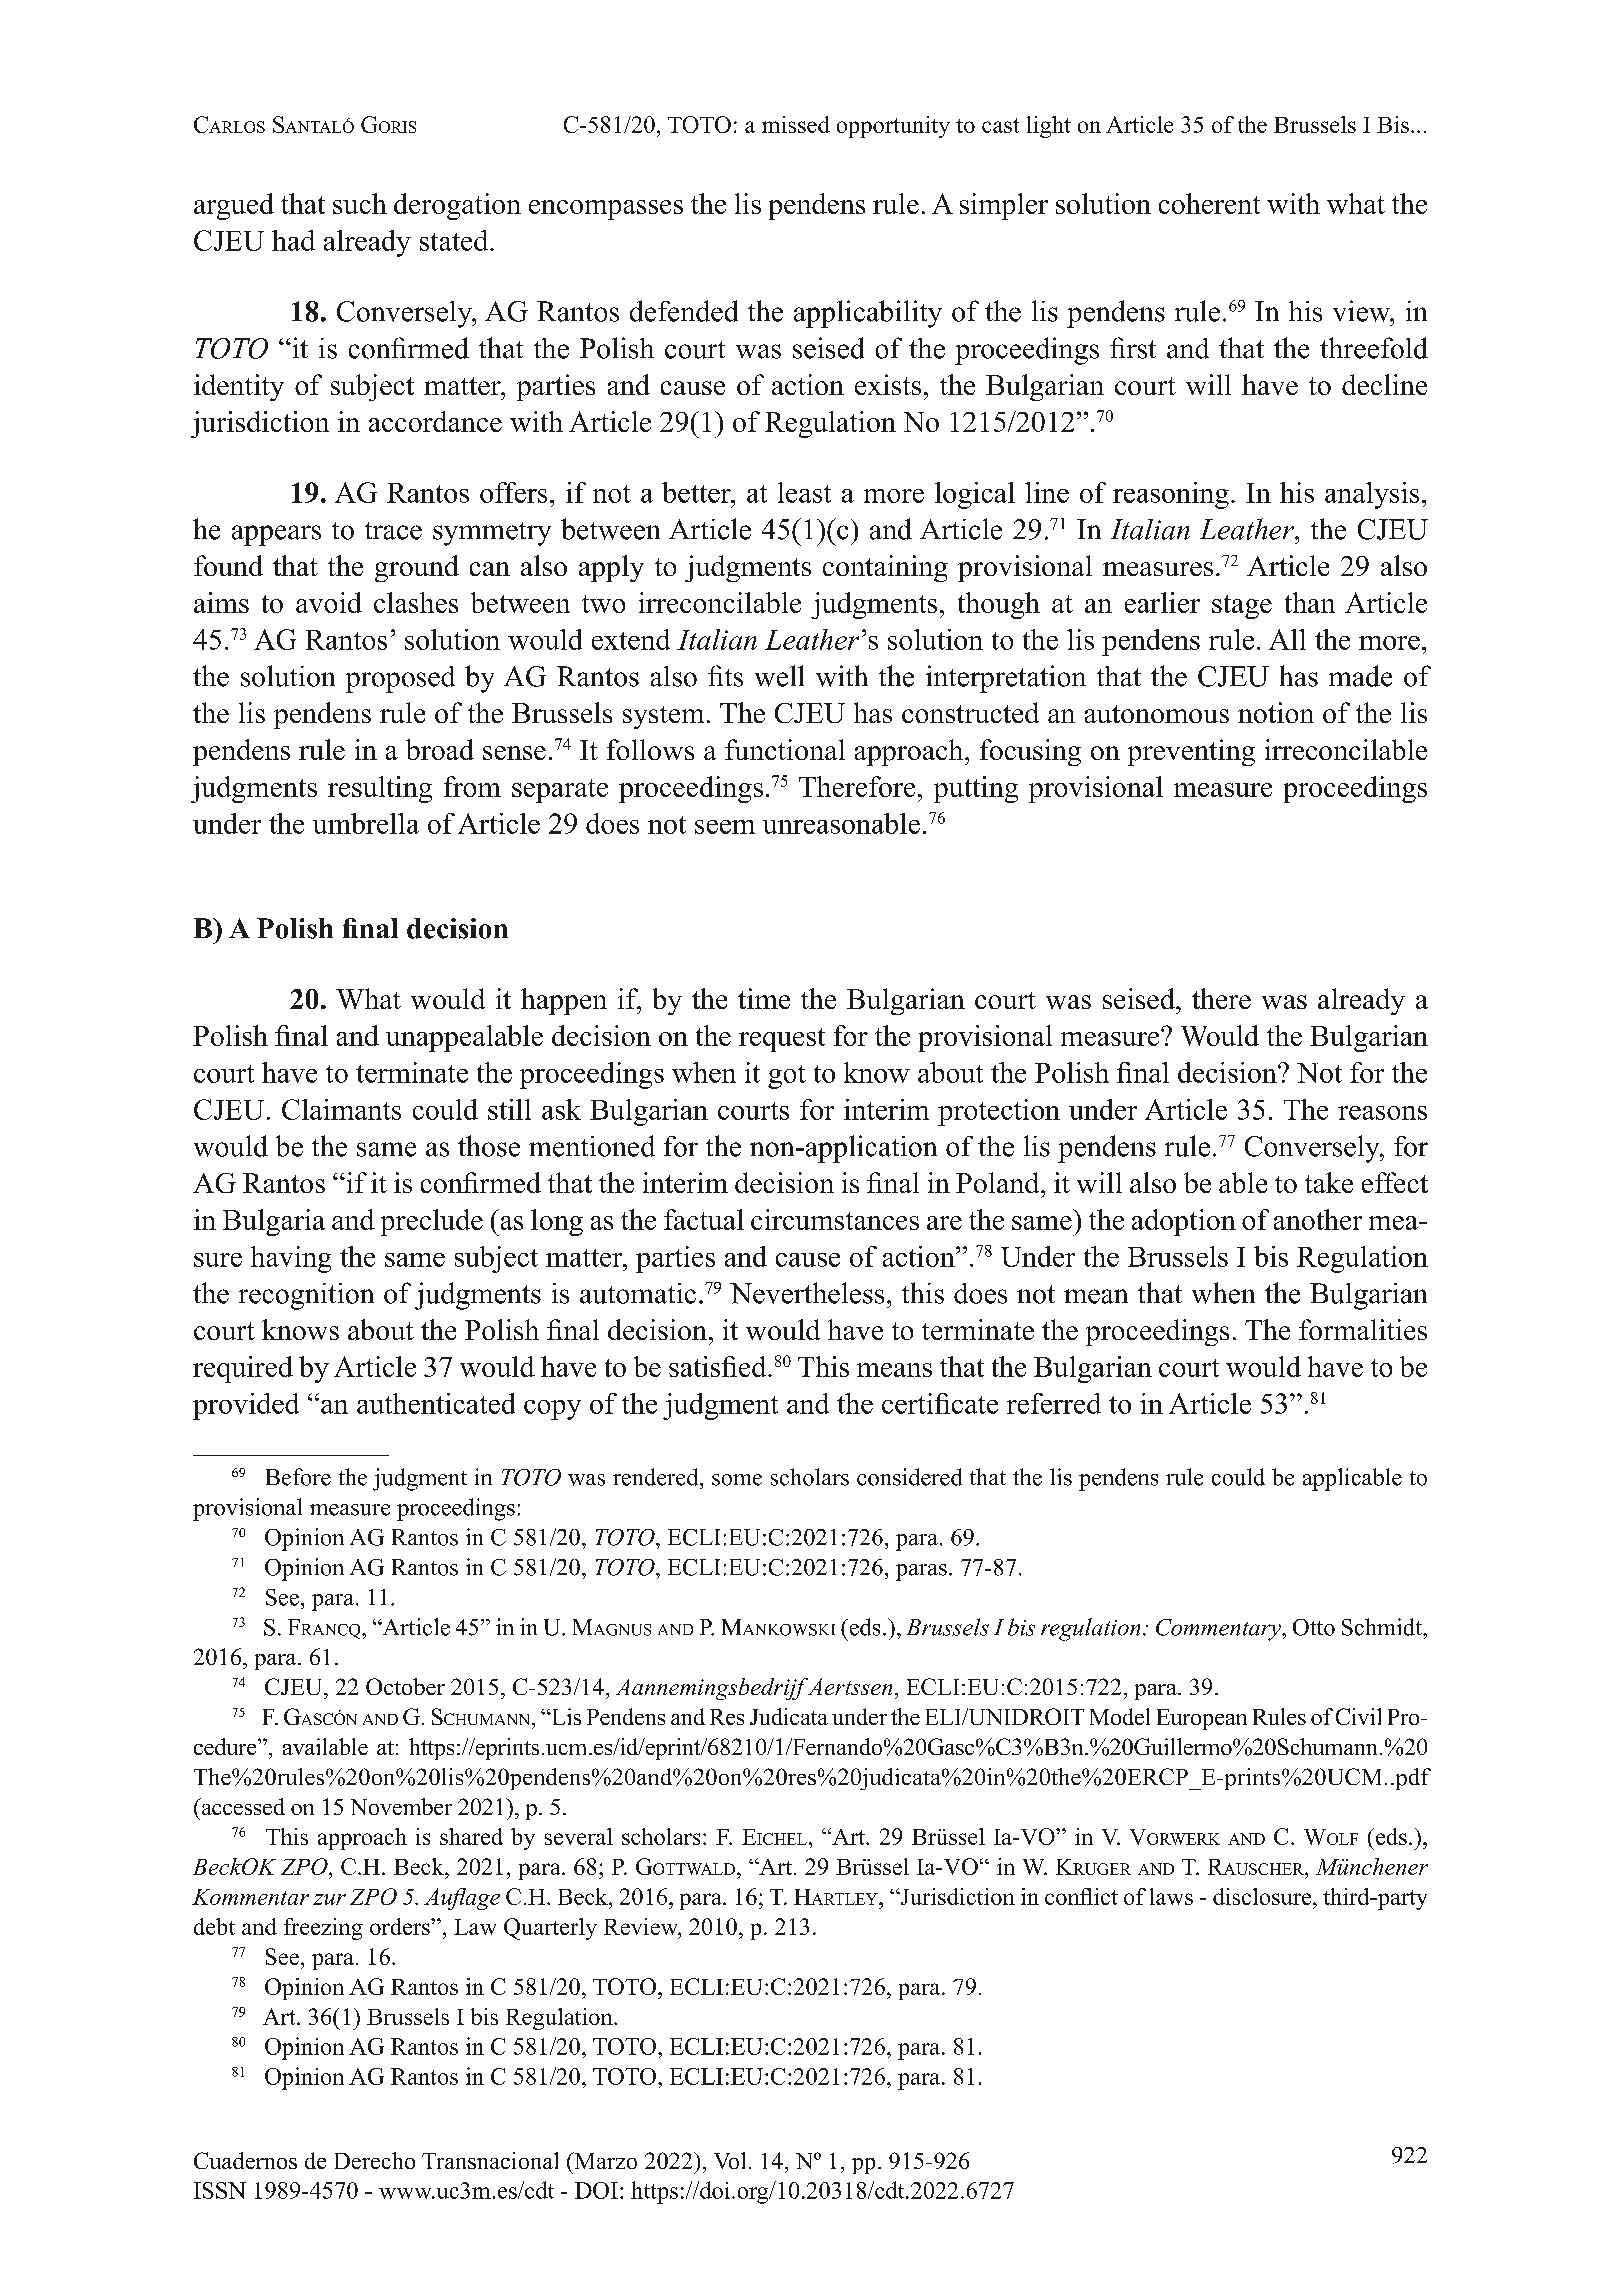  What do you see at coordinates (796, 124) in the screenshot?
I see `missed` at bounding box center [796, 124].
